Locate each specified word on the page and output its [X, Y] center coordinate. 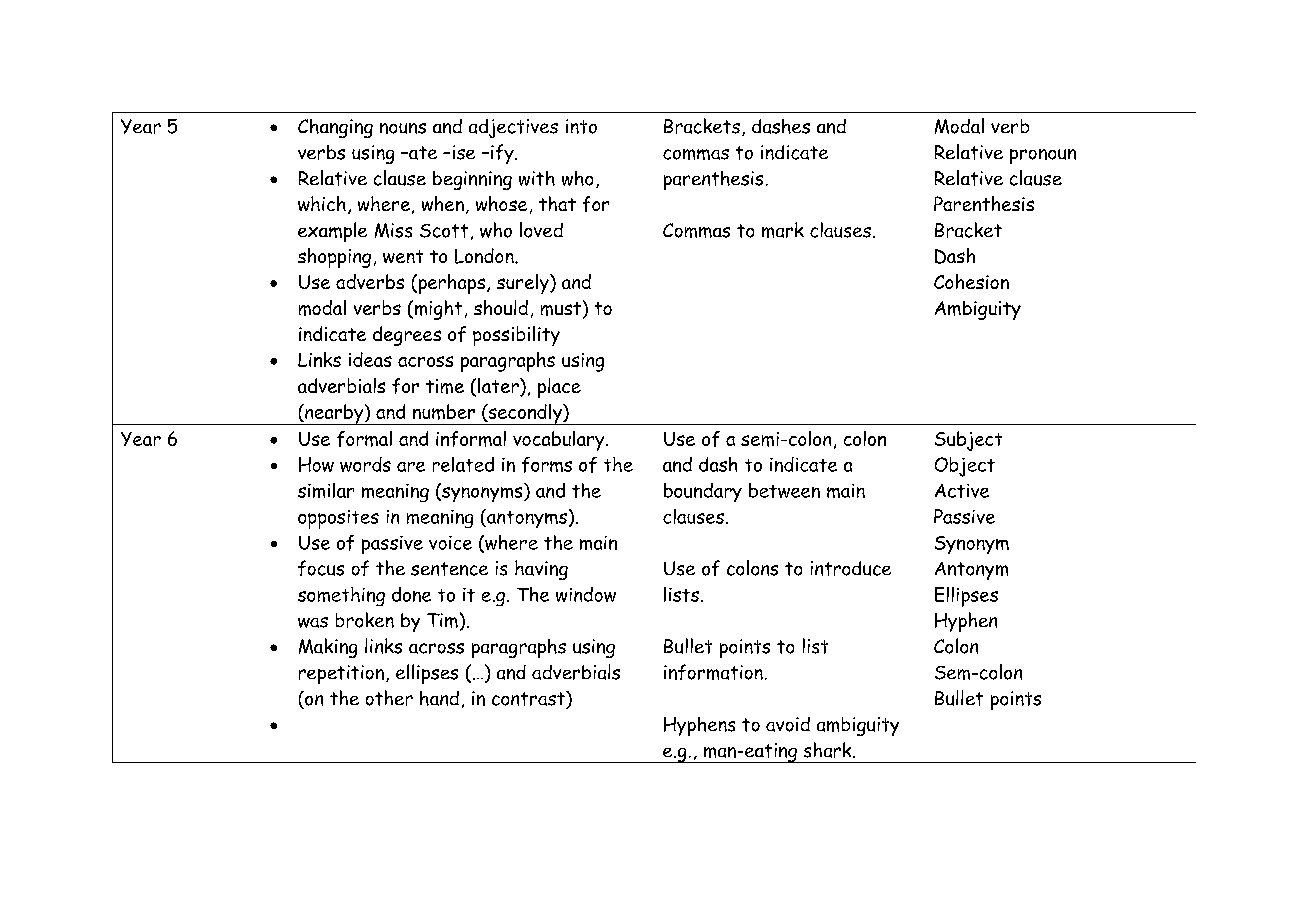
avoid [788, 724]
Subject [968, 441]
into [581, 126]
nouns [403, 128]
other [389, 698]
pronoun [1043, 156]
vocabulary [560, 441]
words [365, 464]
